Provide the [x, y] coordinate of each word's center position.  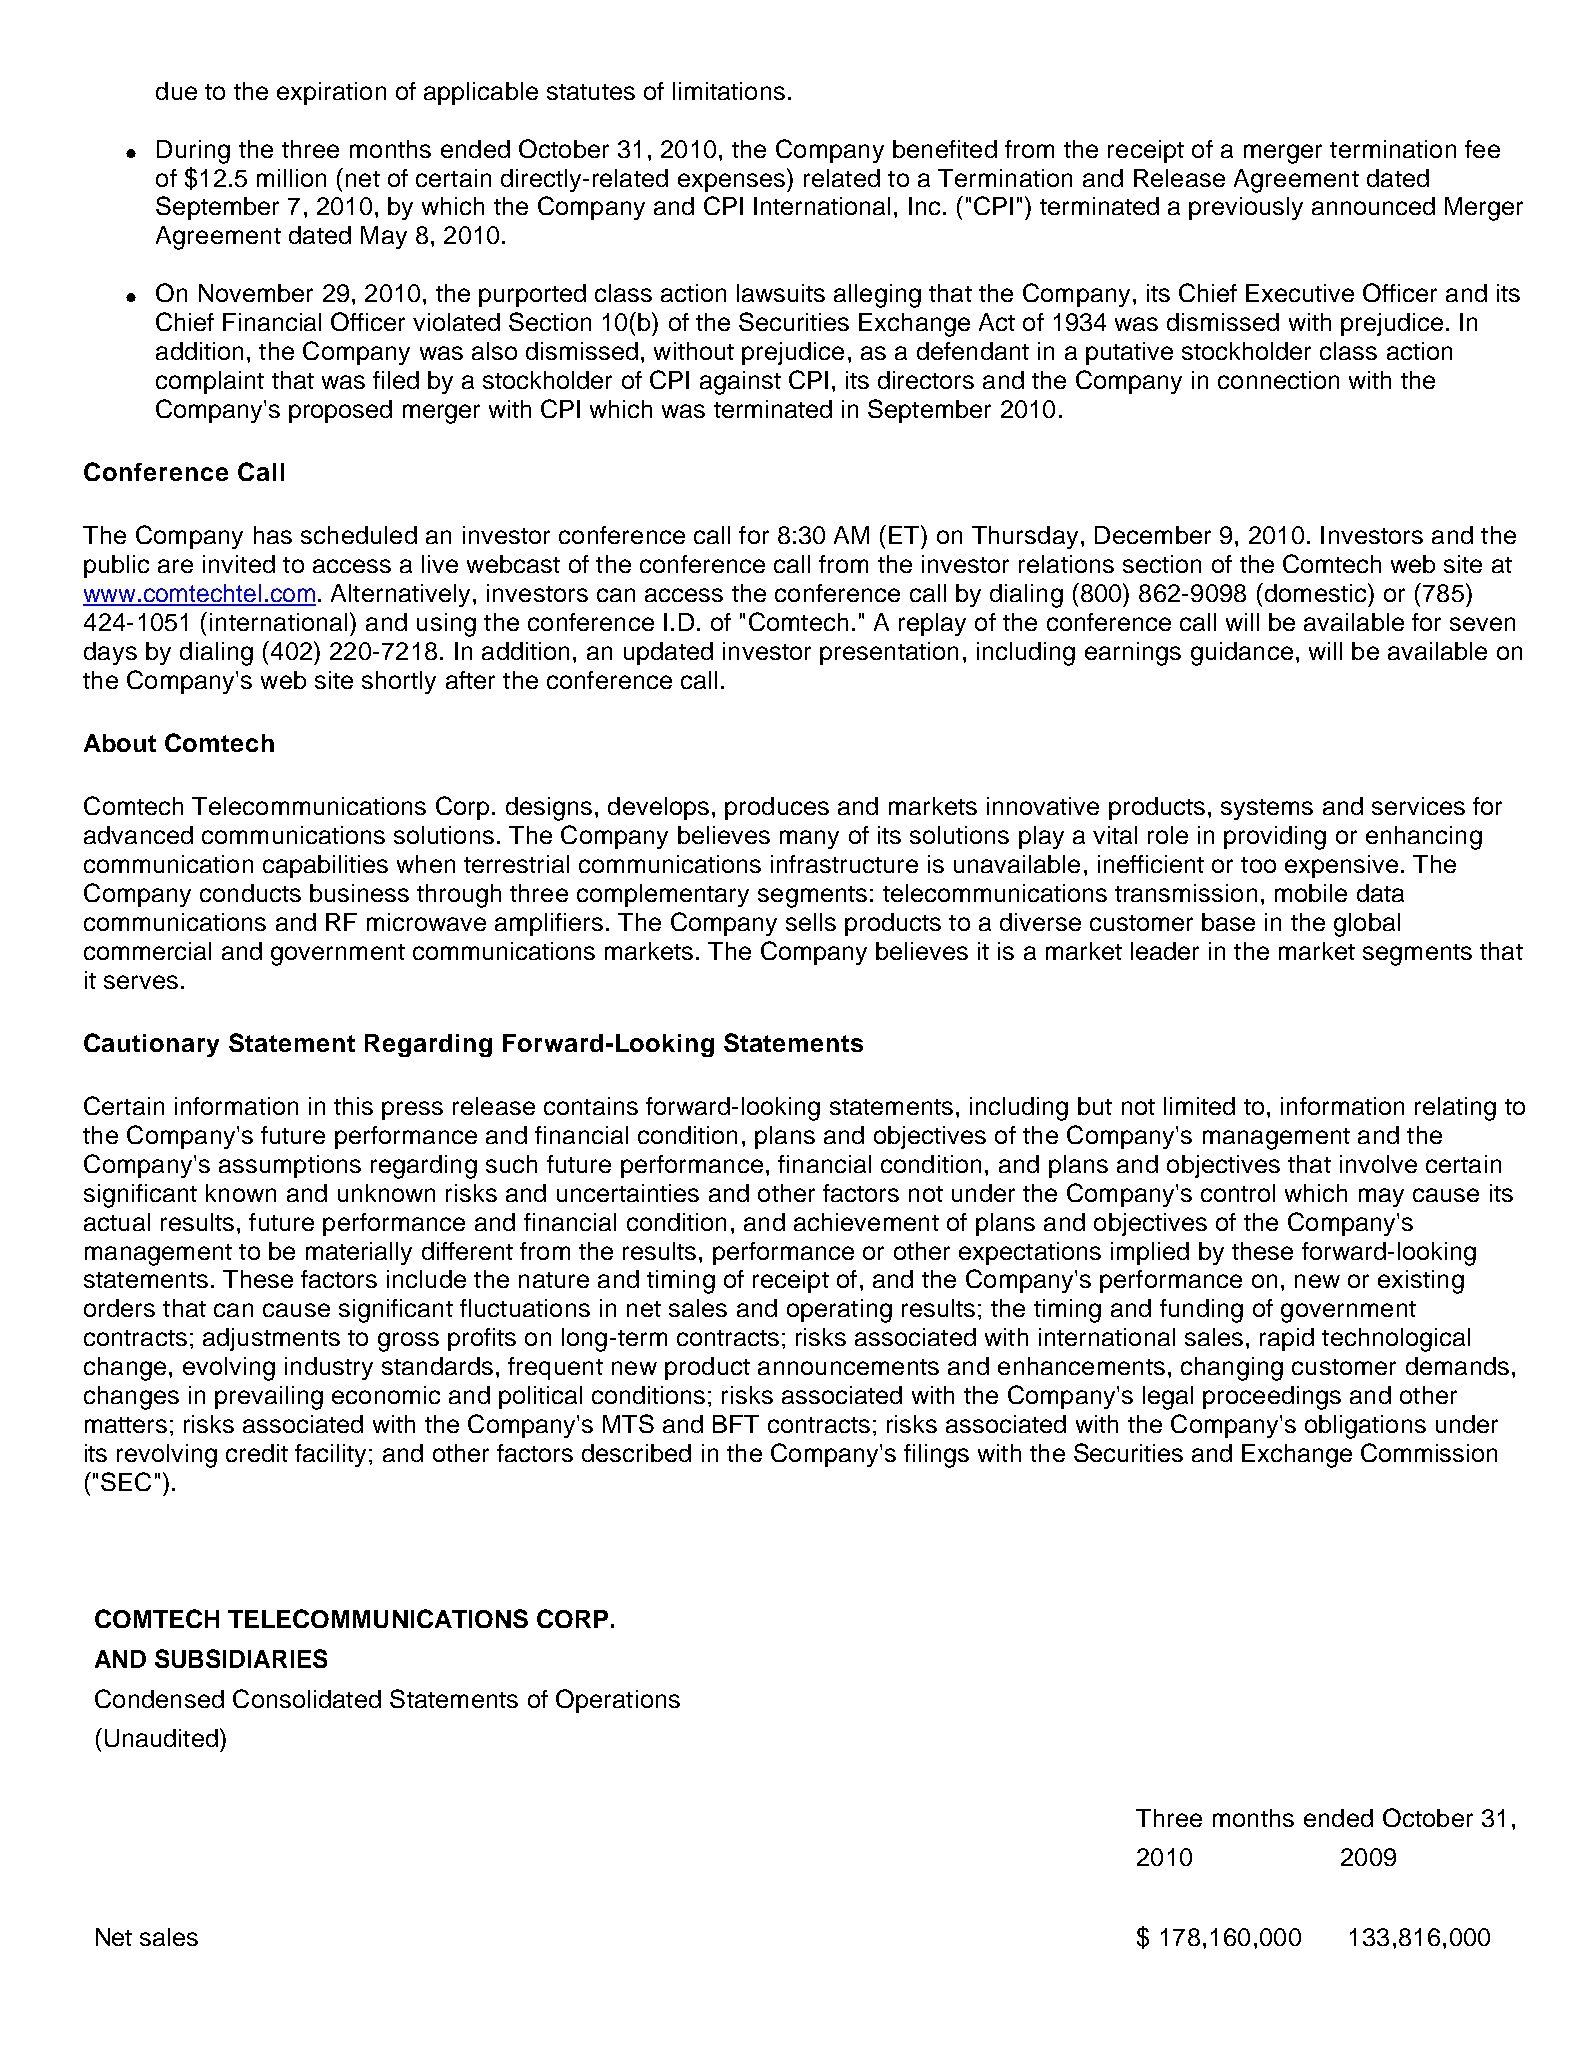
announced [1373, 206]
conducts [250, 893]
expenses [733, 182]
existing [1421, 1282]
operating [839, 1311]
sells [811, 922]
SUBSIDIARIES [241, 1658]
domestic [1315, 592]
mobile [1311, 893]
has [273, 535]
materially [359, 1253]
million [291, 178]
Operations [618, 1701]
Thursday [1025, 537]
